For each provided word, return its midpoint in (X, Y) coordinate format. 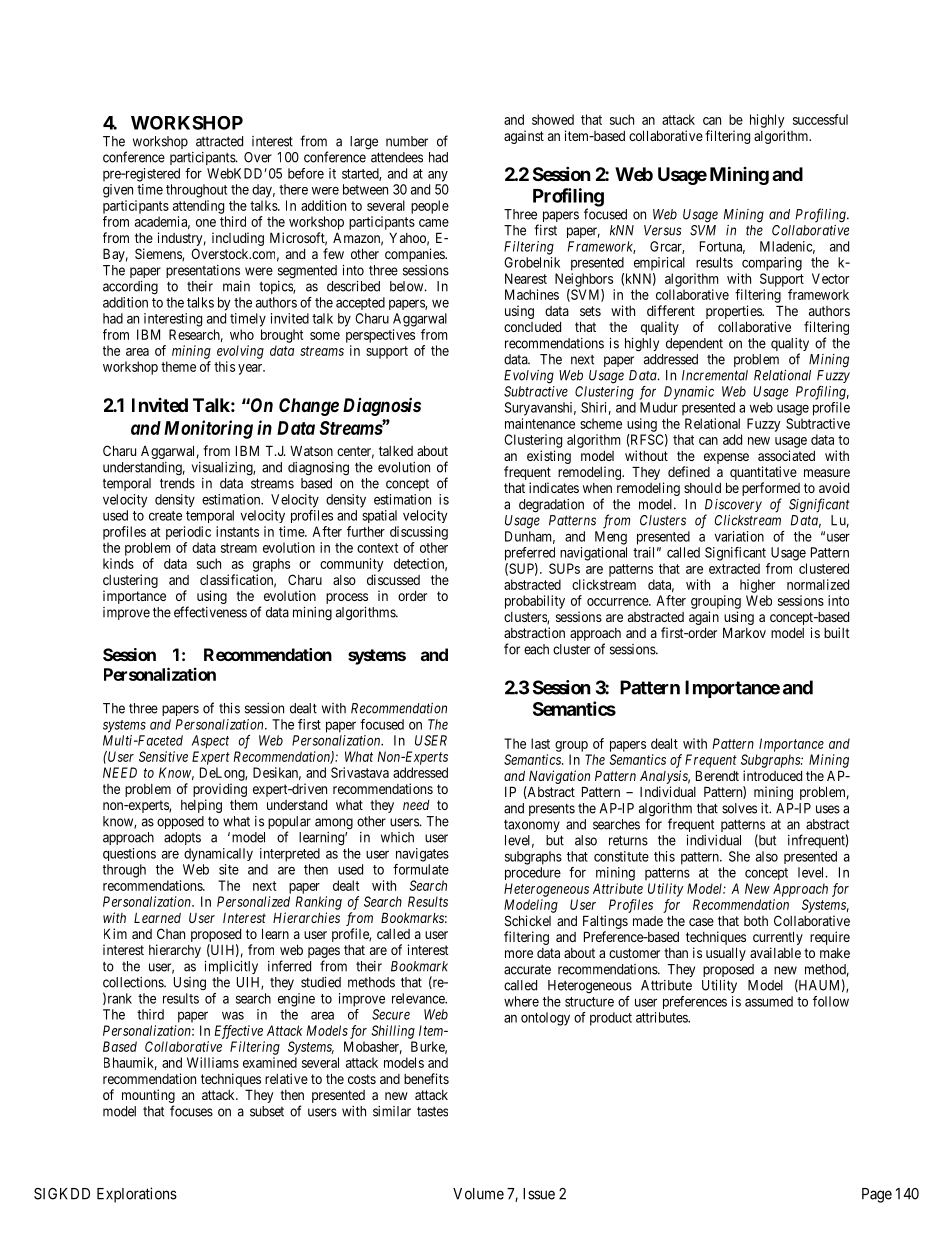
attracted (219, 141)
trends (177, 483)
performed (771, 490)
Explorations (137, 1195)
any (438, 176)
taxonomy (532, 826)
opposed (180, 822)
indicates (554, 487)
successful (820, 119)
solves (739, 808)
